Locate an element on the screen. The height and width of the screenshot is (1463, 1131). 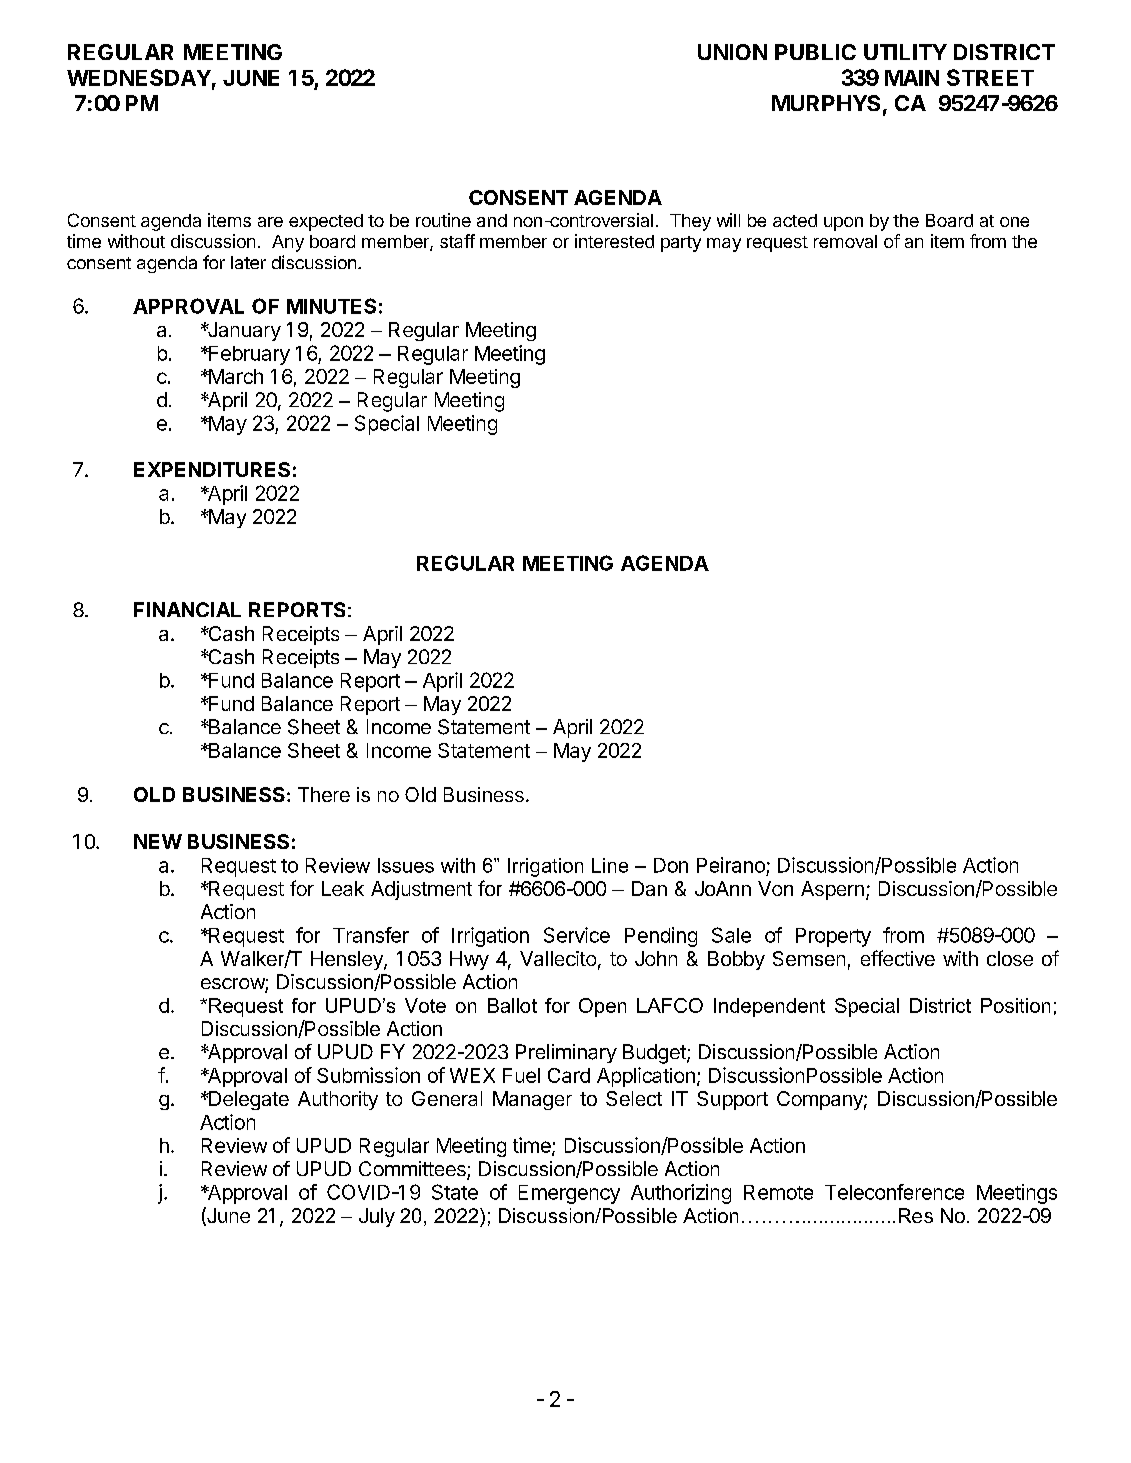
UNION is located at coordinates (732, 52).
